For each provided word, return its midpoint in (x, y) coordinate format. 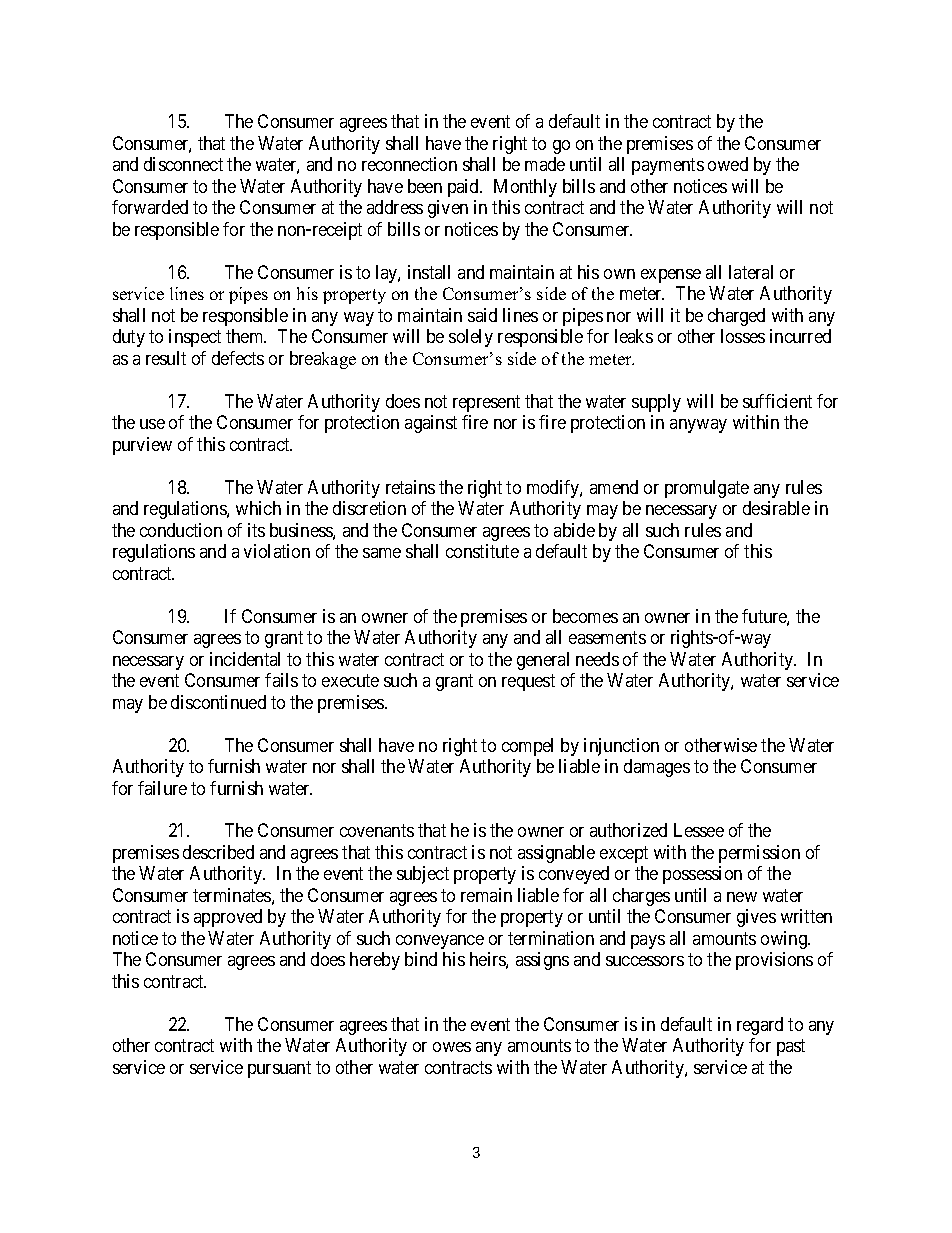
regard (760, 1026)
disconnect (183, 164)
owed (728, 164)
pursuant (279, 1069)
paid (465, 188)
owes (452, 1047)
